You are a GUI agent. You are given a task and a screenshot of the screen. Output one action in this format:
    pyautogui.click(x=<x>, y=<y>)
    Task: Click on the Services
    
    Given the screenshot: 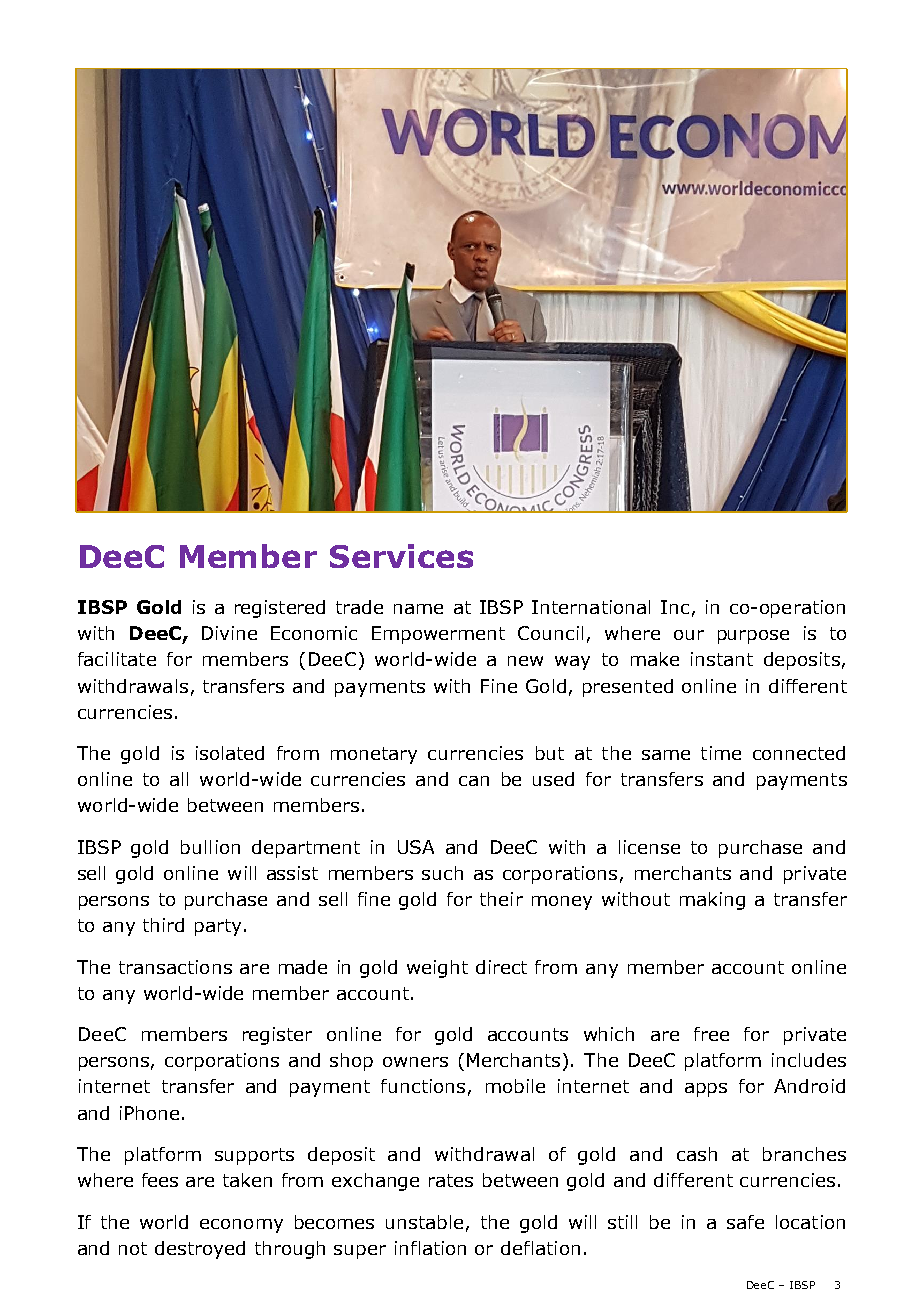 What is the action you would take?
    pyautogui.click(x=401, y=556)
